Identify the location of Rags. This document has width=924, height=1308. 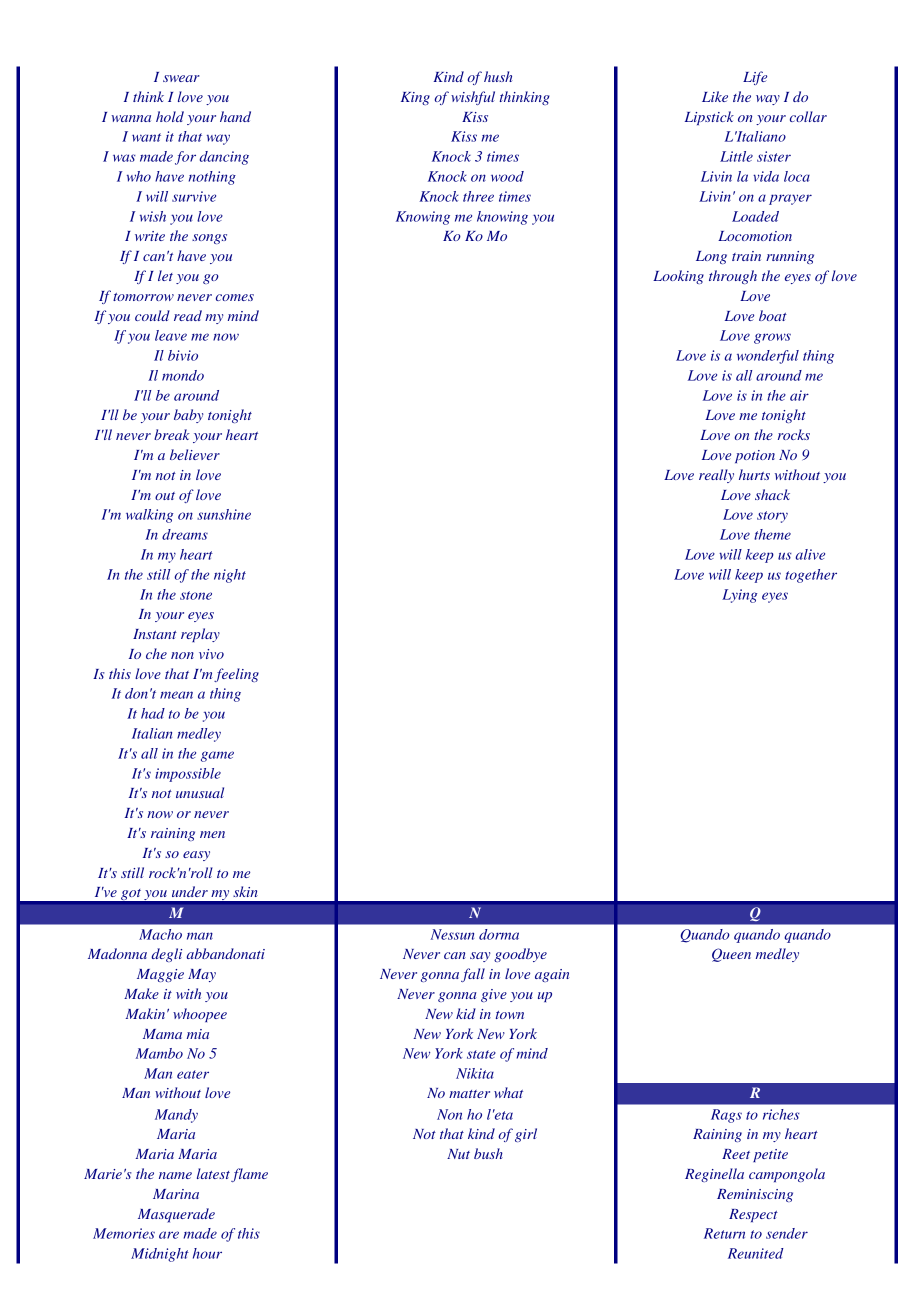
(726, 1116).
